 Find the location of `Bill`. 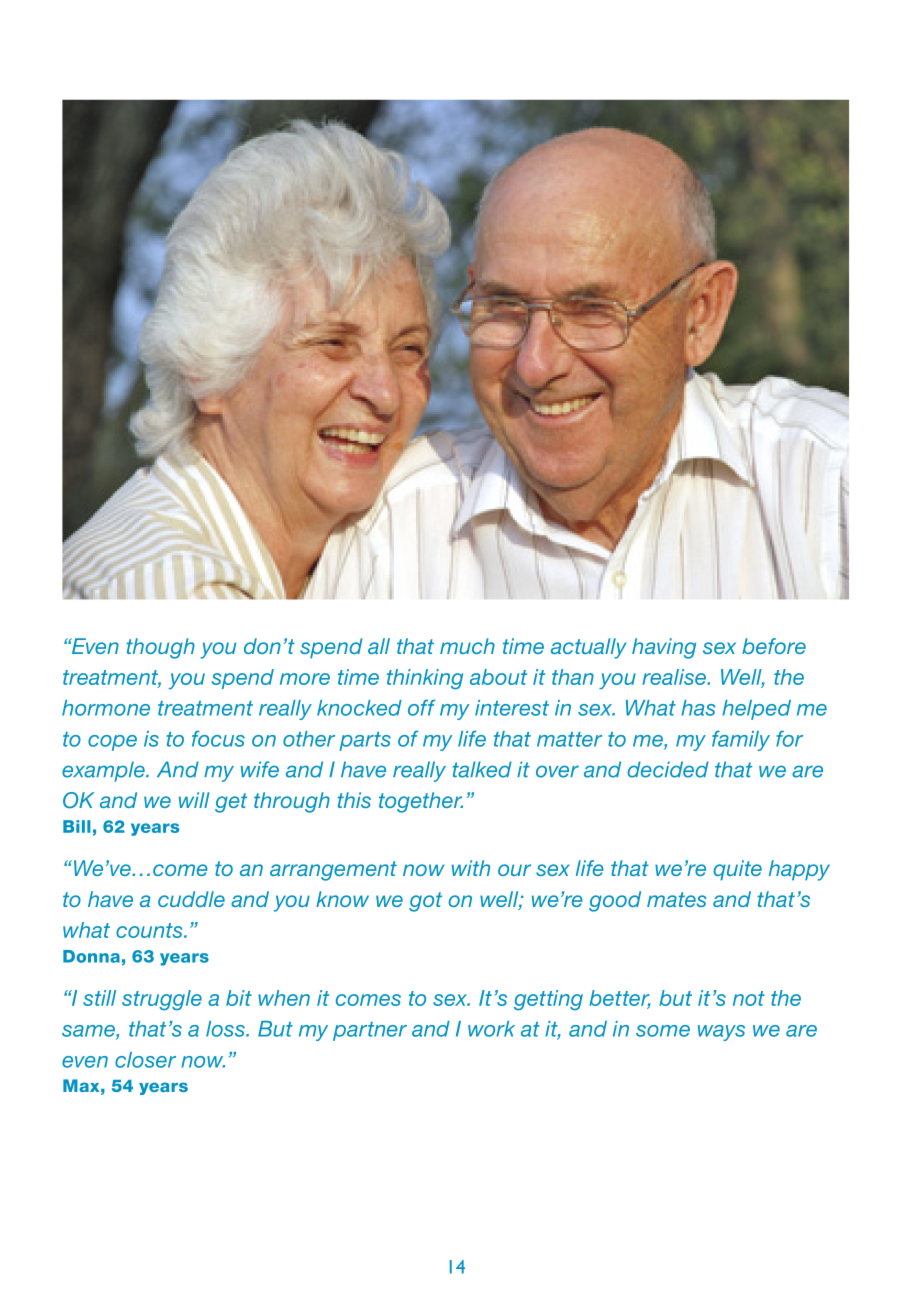

Bill is located at coordinates (77, 826).
